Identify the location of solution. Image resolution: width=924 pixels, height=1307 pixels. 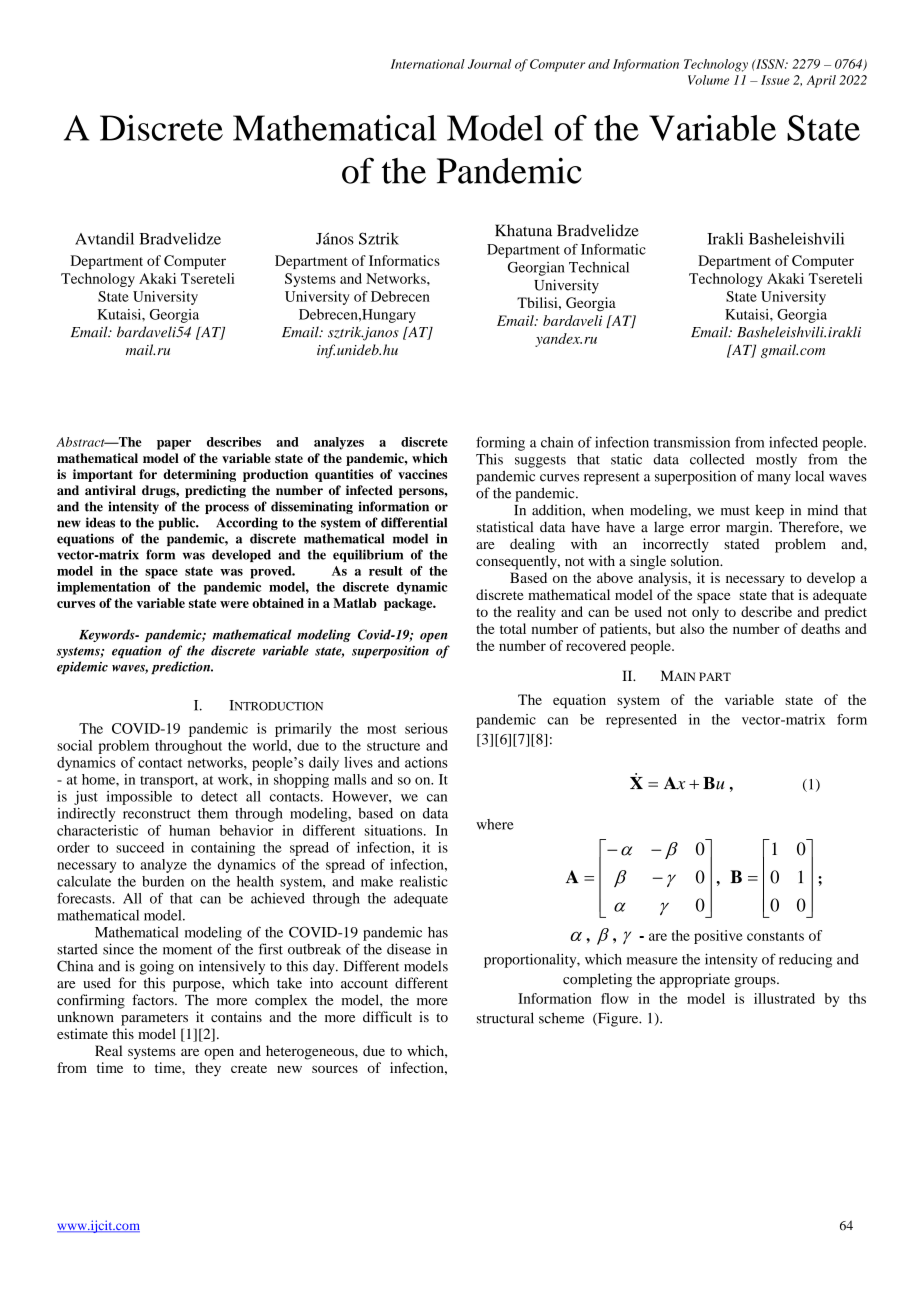
(696, 560).
